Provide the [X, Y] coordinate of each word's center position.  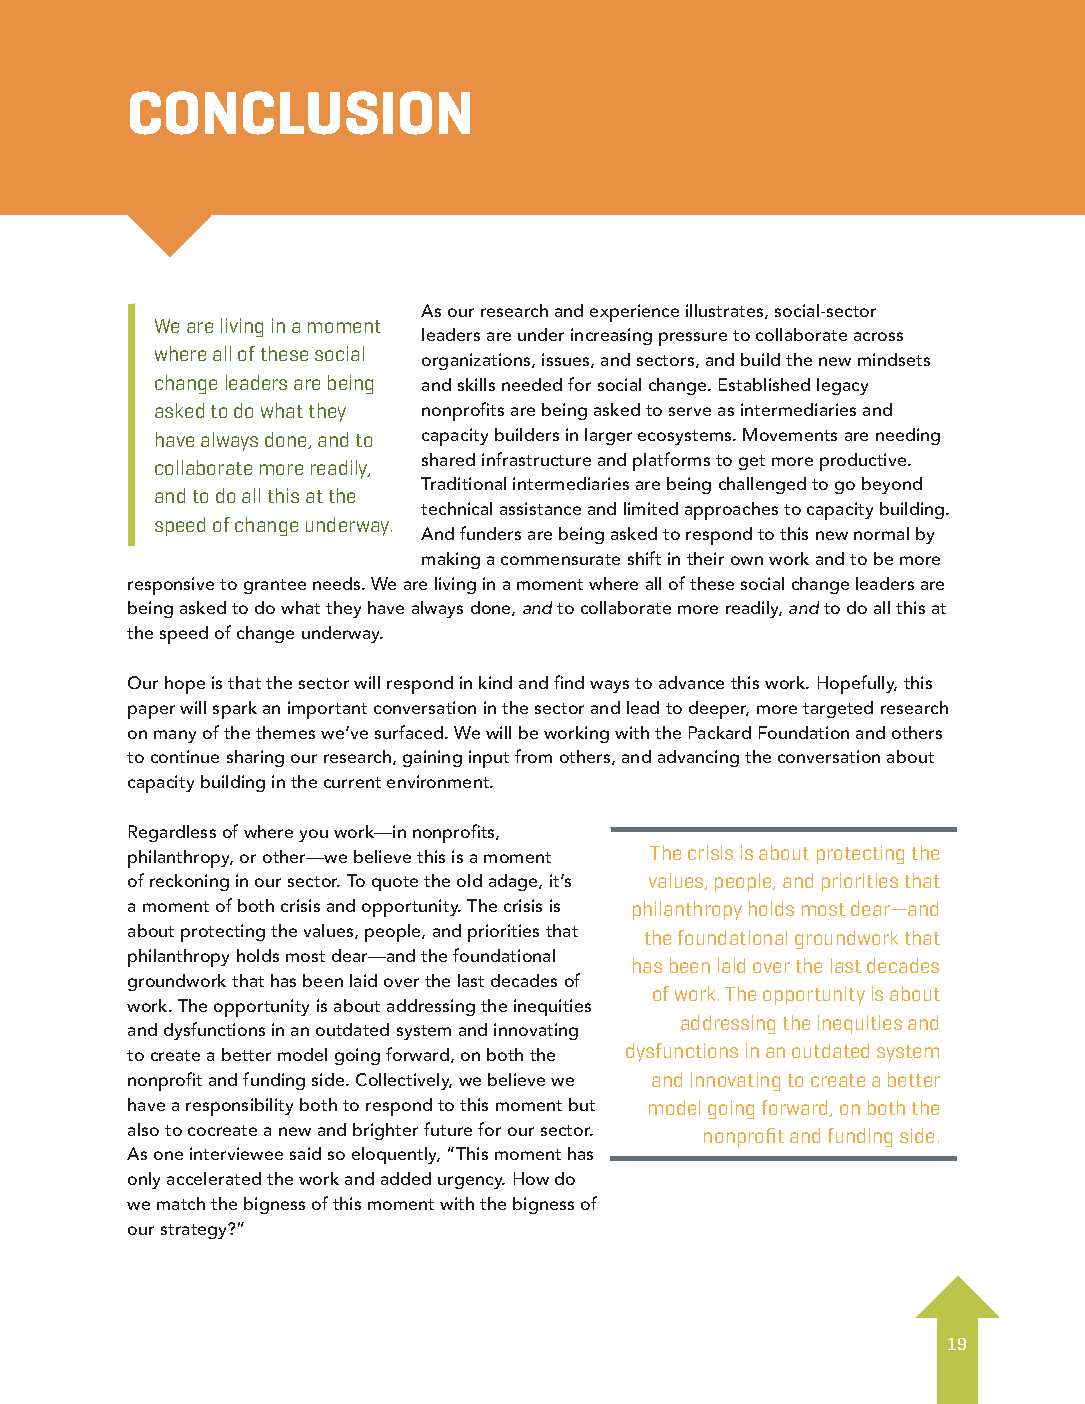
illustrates [726, 311]
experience [634, 313]
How [531, 1178]
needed [532, 384]
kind [495, 682]
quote [395, 883]
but [582, 1104]
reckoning [189, 882]
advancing [698, 758]
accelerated [214, 1178]
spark [235, 710]
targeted [838, 709]
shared [448, 459]
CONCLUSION [300, 113]
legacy [842, 386]
